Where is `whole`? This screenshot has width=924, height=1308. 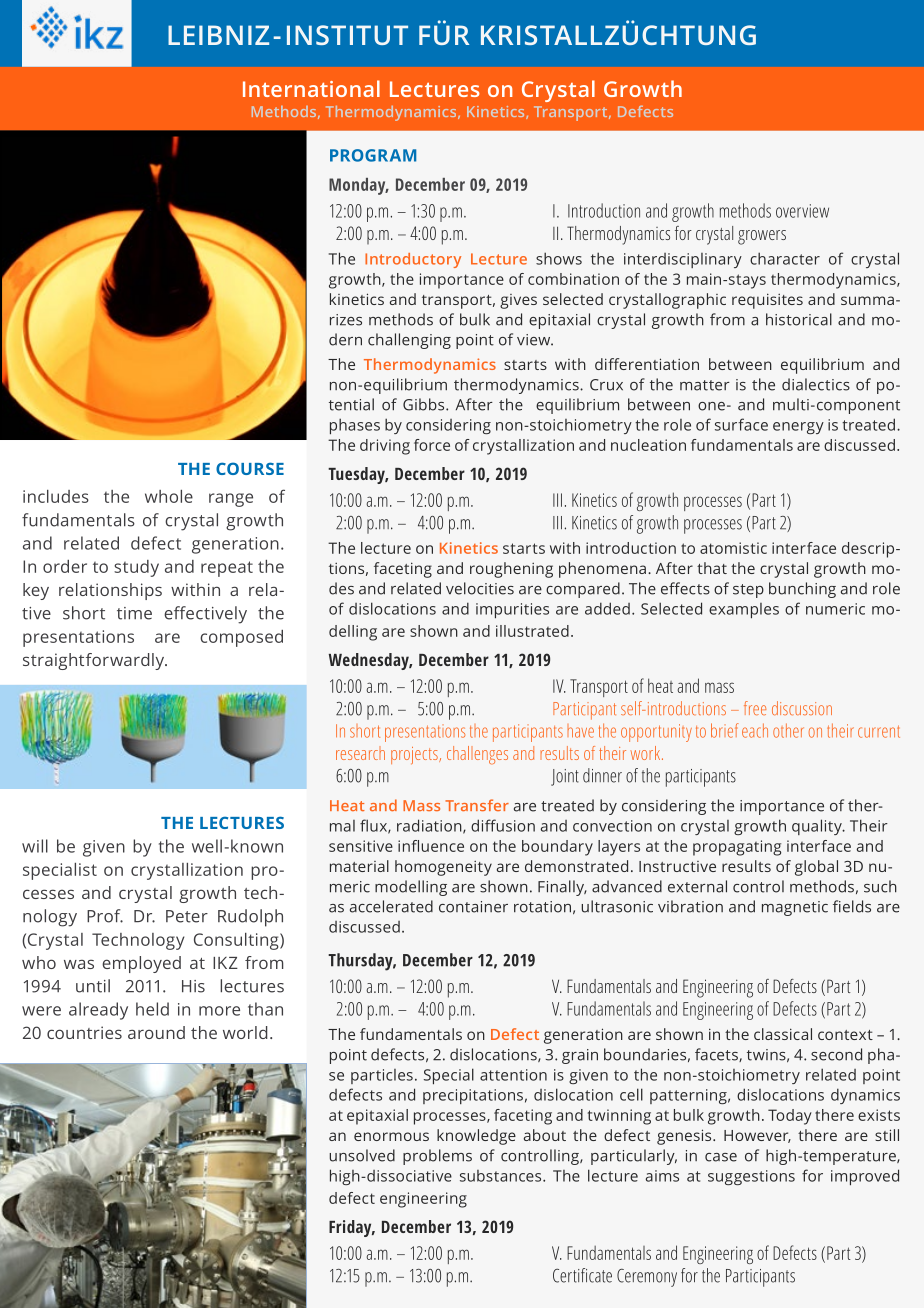
whole is located at coordinates (169, 496).
